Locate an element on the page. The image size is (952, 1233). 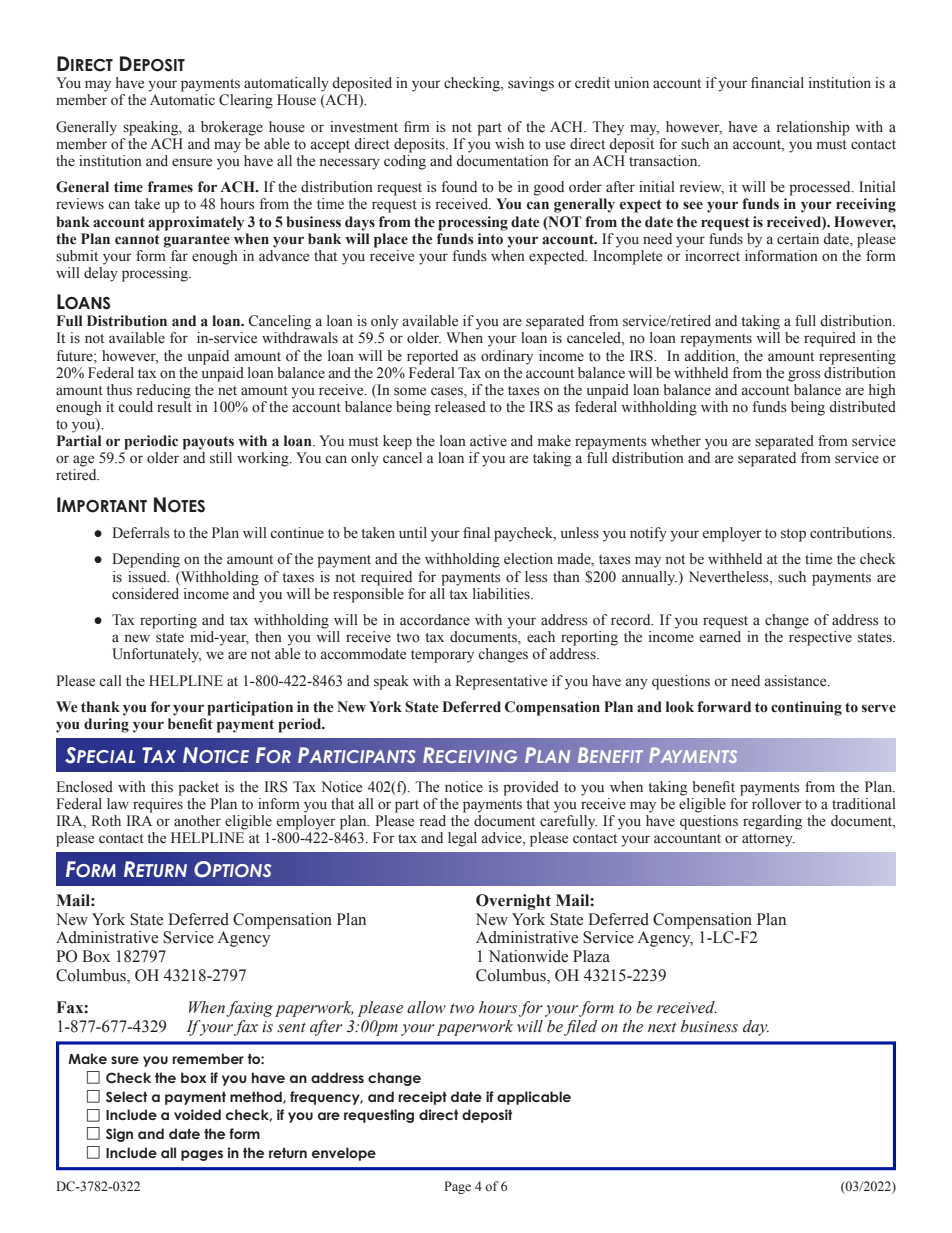
voided is located at coordinates (197, 1114).
